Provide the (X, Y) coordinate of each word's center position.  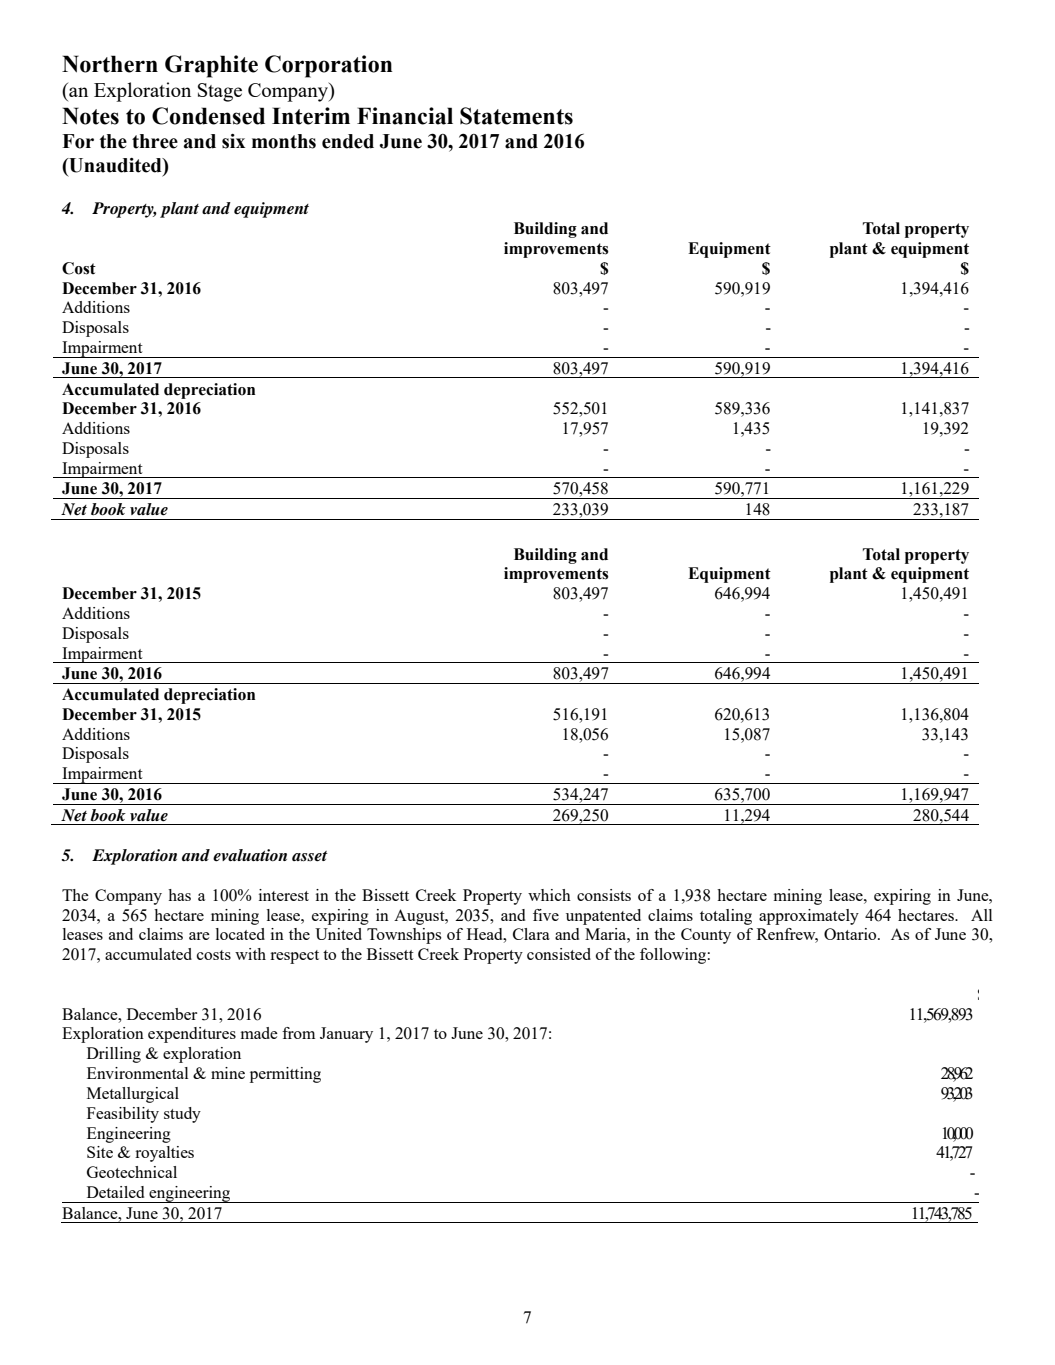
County (706, 936)
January (346, 1035)
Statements (516, 116)
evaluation (250, 855)
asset (310, 856)
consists (604, 895)
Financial (405, 116)
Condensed (208, 116)
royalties (164, 1154)
